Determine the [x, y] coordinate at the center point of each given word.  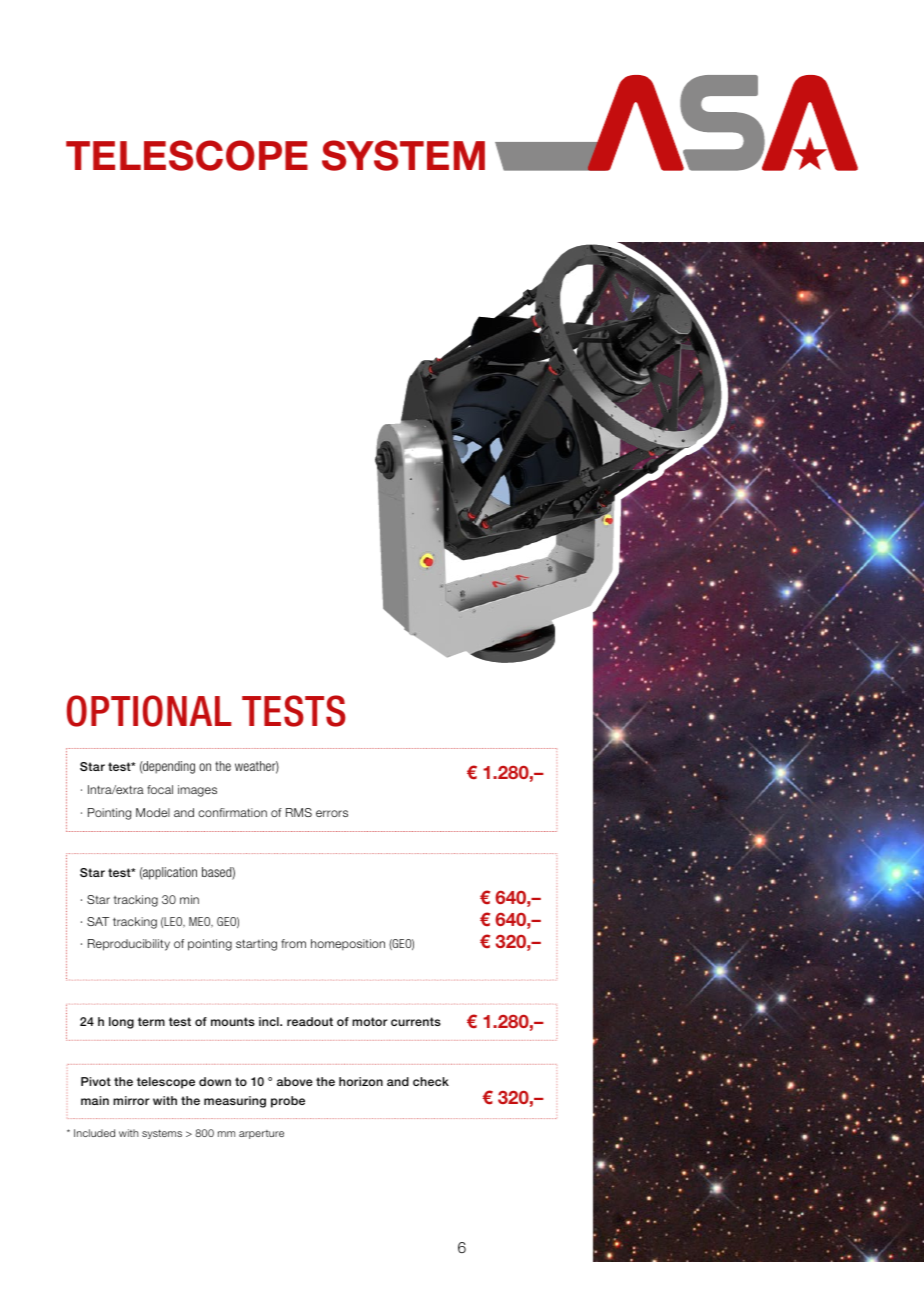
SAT [98, 921]
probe [288, 1102]
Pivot [96, 1081]
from [293, 943]
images [197, 791]
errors [332, 813]
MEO [201, 922]
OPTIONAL [149, 711]
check [431, 1081]
